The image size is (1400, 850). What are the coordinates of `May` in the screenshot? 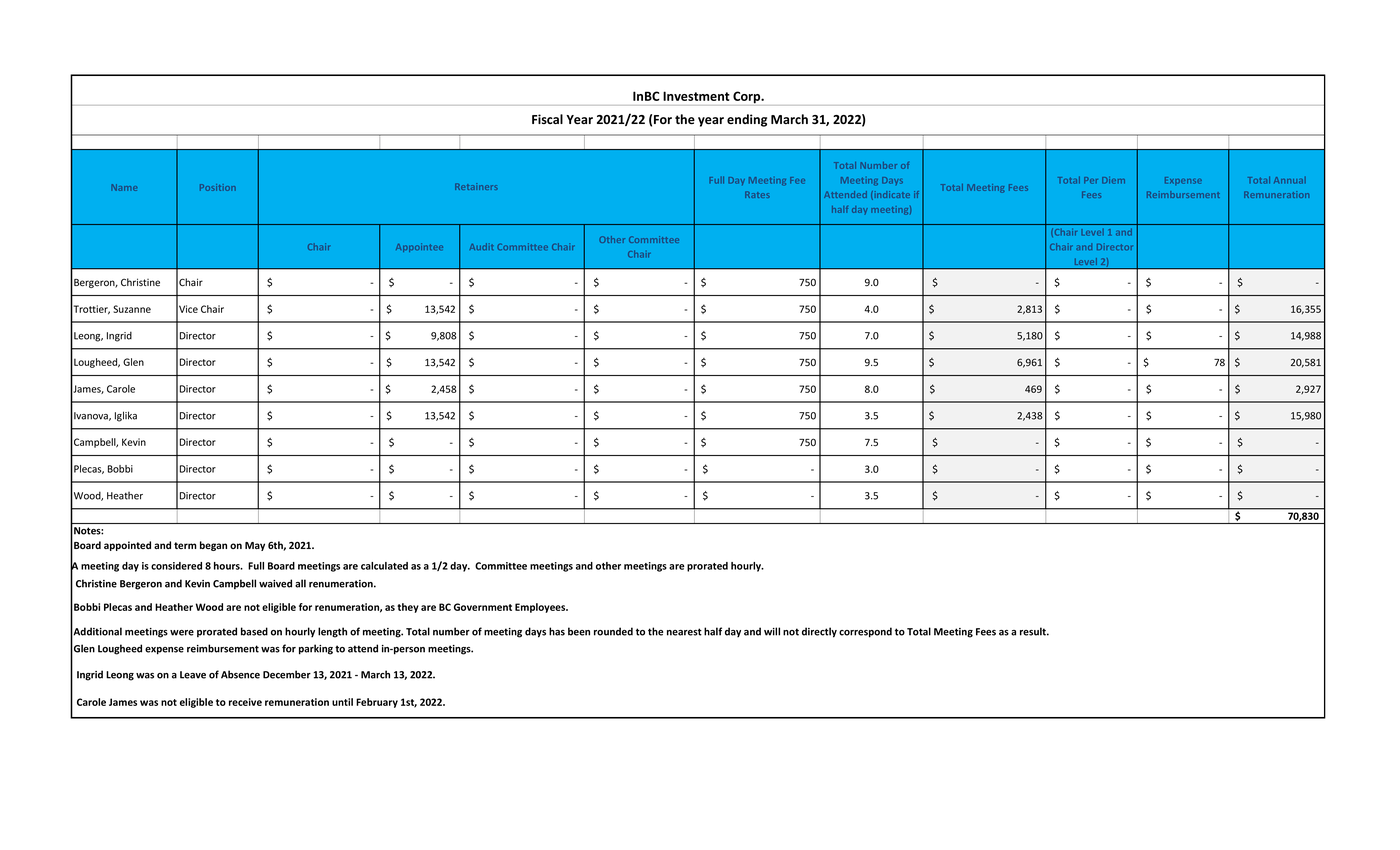 It's located at (255, 546).
